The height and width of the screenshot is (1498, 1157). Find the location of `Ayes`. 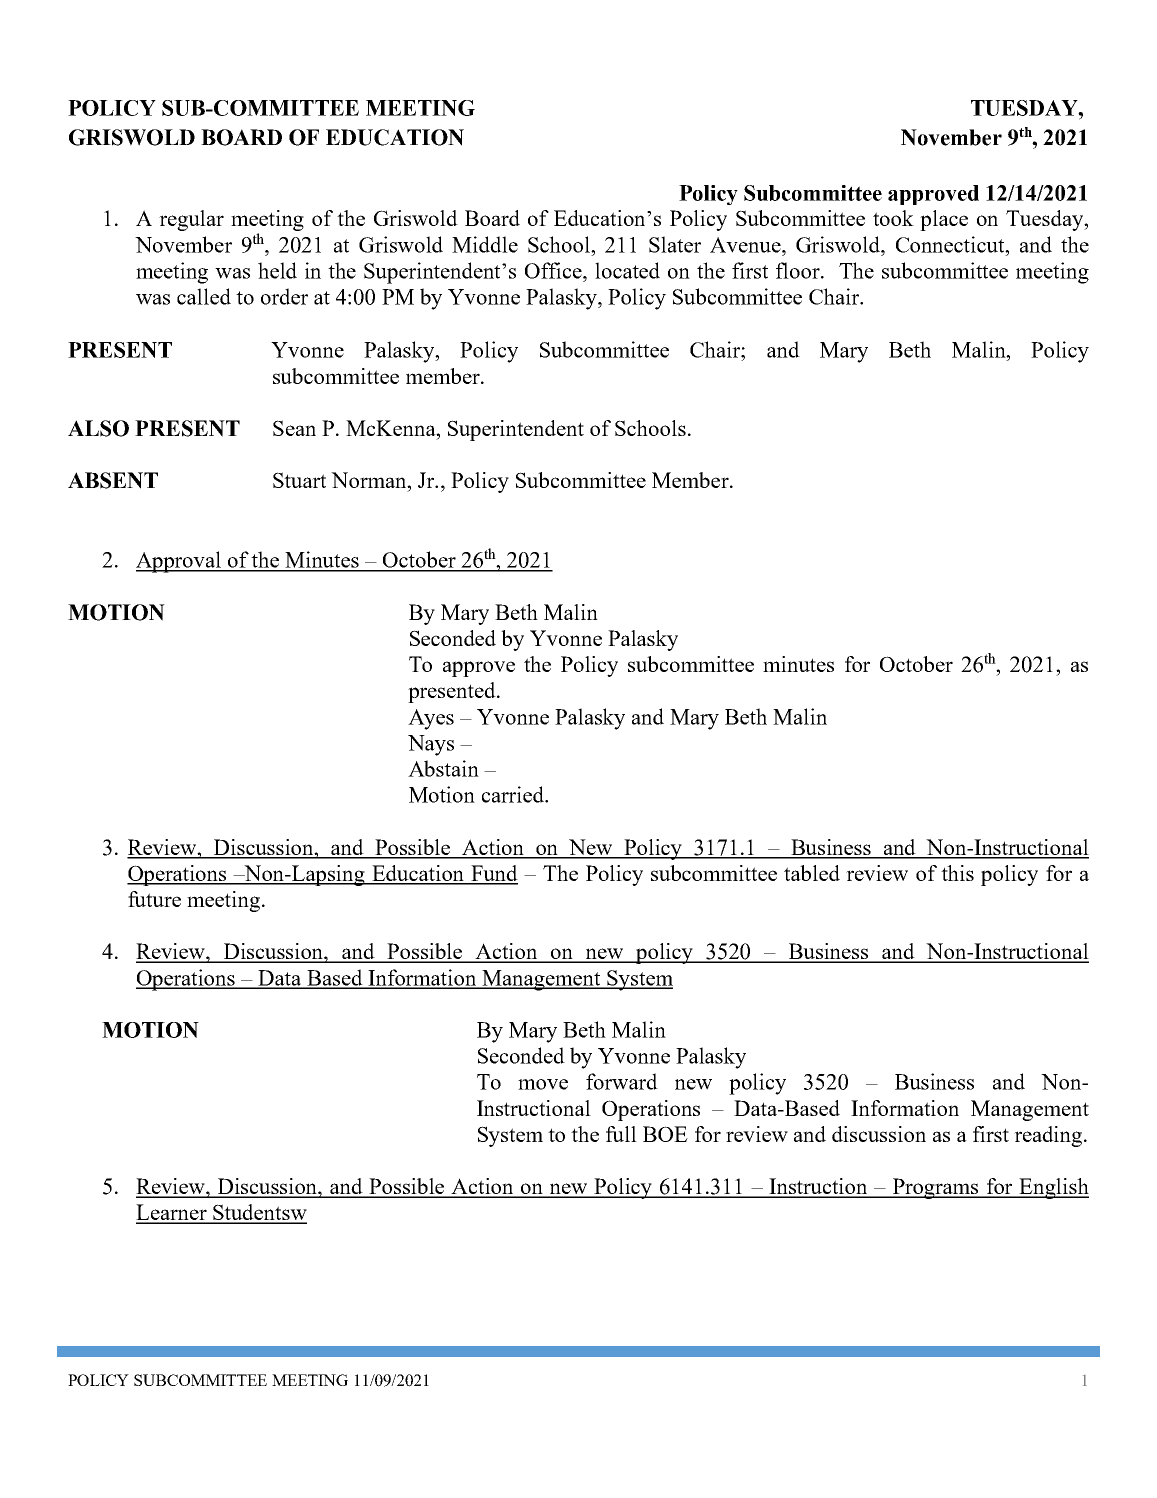

Ayes is located at coordinates (431, 719).
